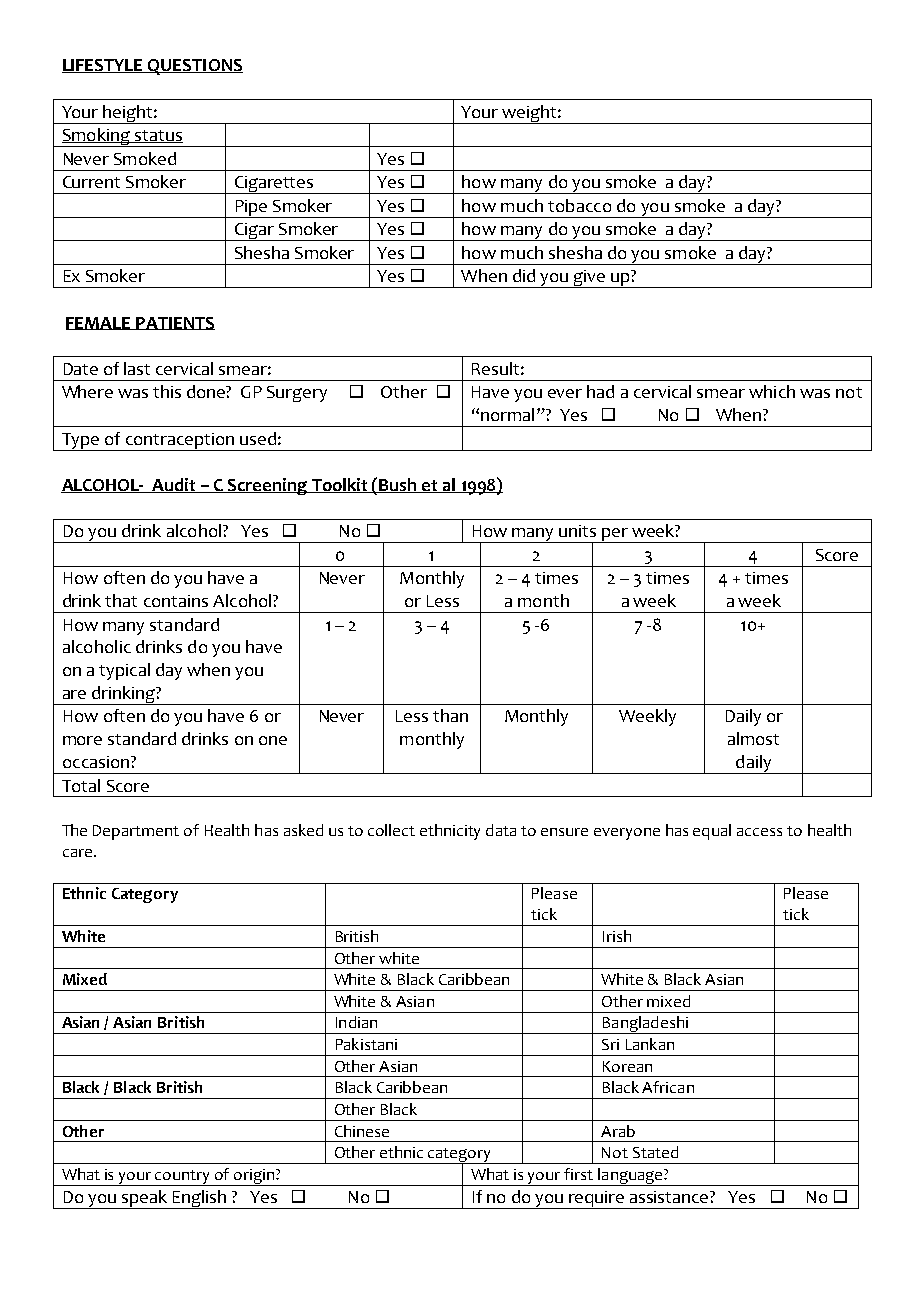 This image has height=1308, width=924. Describe the element at coordinates (176, 601) in the image. I see `contains` at that location.
